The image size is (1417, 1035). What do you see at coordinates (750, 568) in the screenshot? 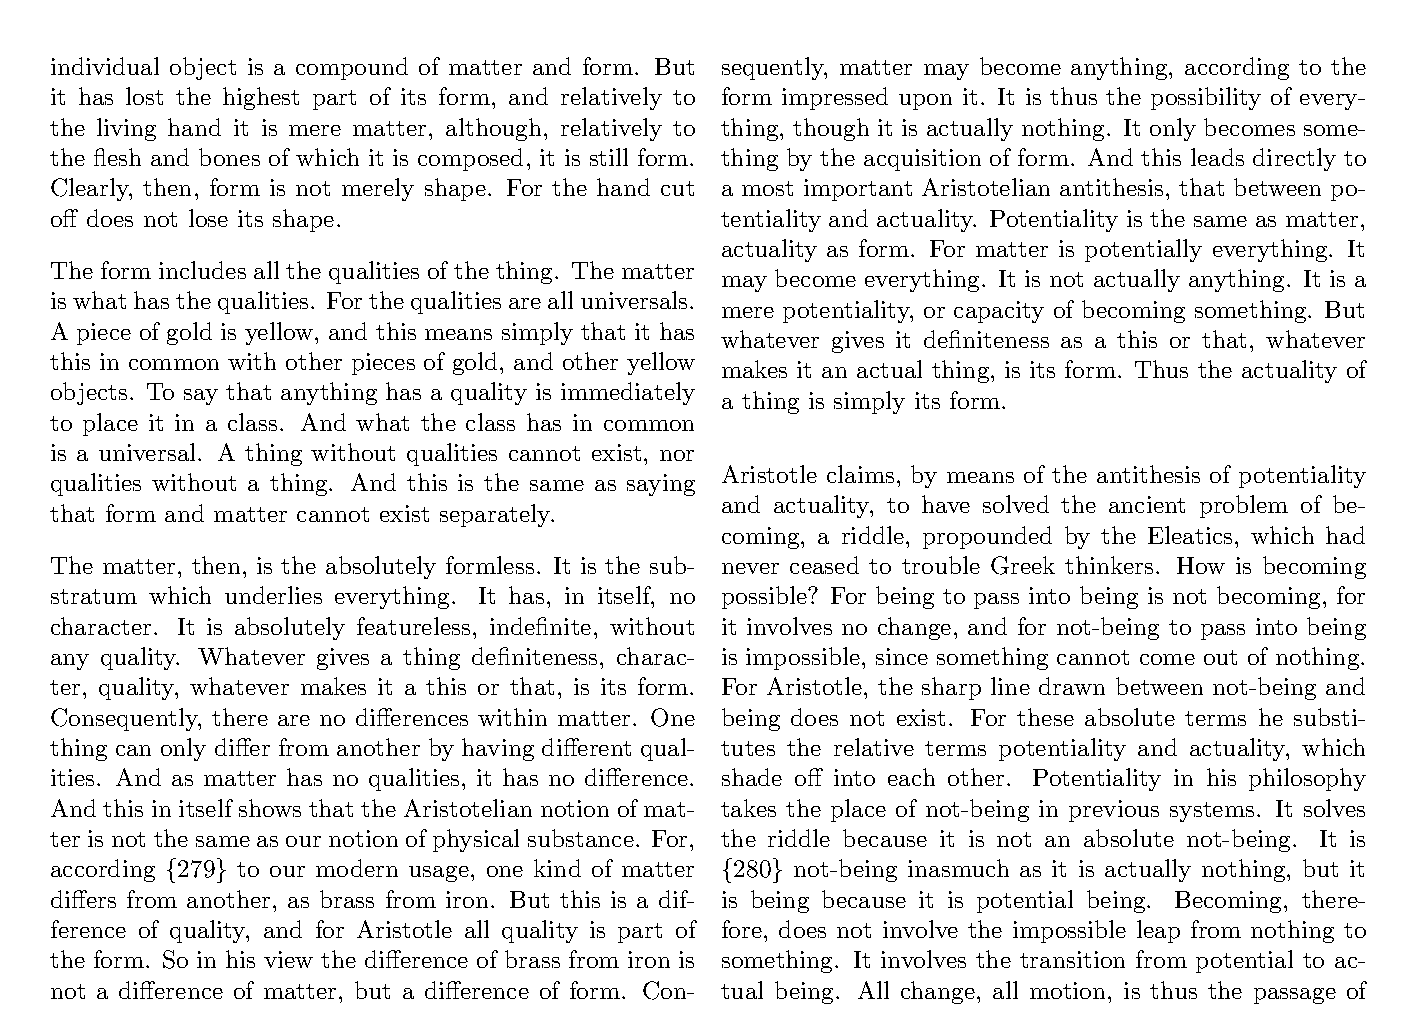
I see `never` at bounding box center [750, 568].
